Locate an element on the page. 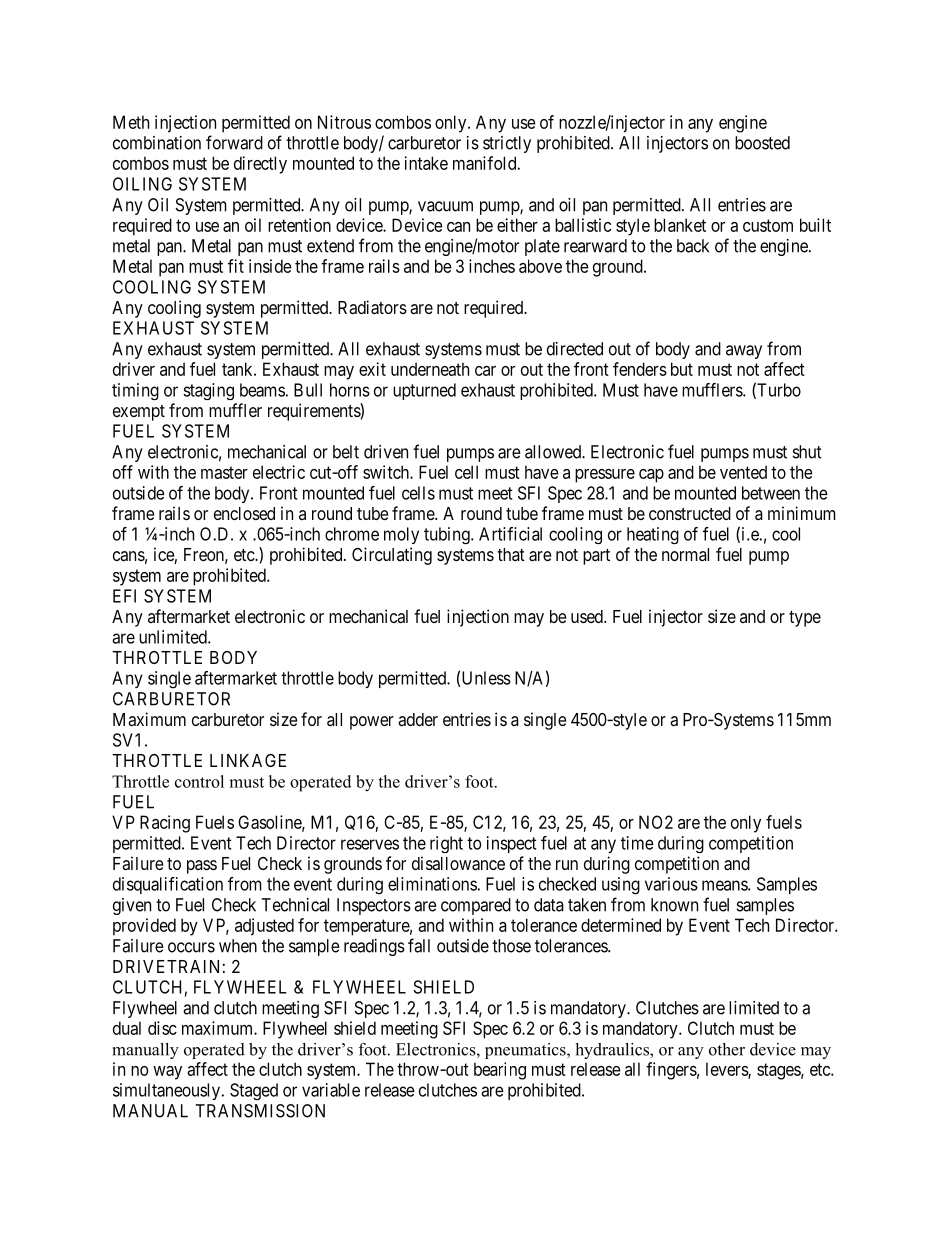 The image size is (952, 1233). underneath is located at coordinates (430, 369).
